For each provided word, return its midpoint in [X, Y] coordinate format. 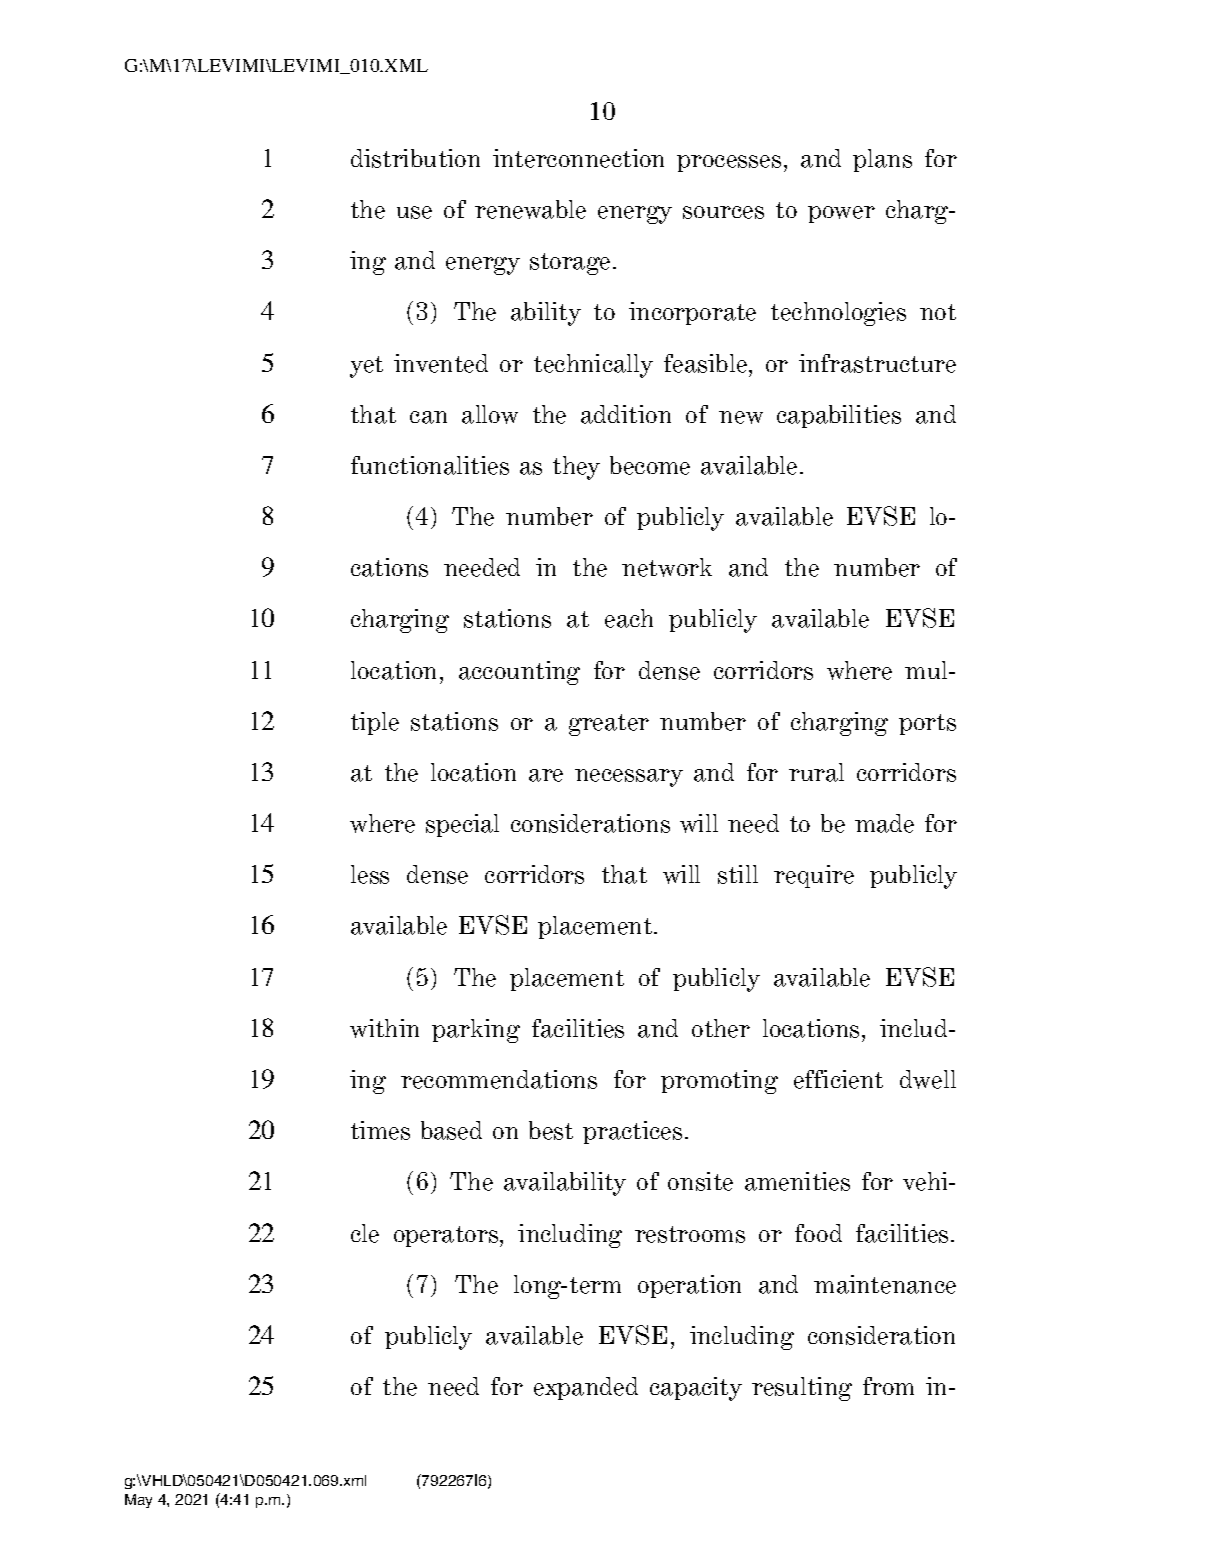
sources [723, 212]
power [841, 214]
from [888, 1386]
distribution [415, 158]
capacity [696, 1389]
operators [447, 1236]
